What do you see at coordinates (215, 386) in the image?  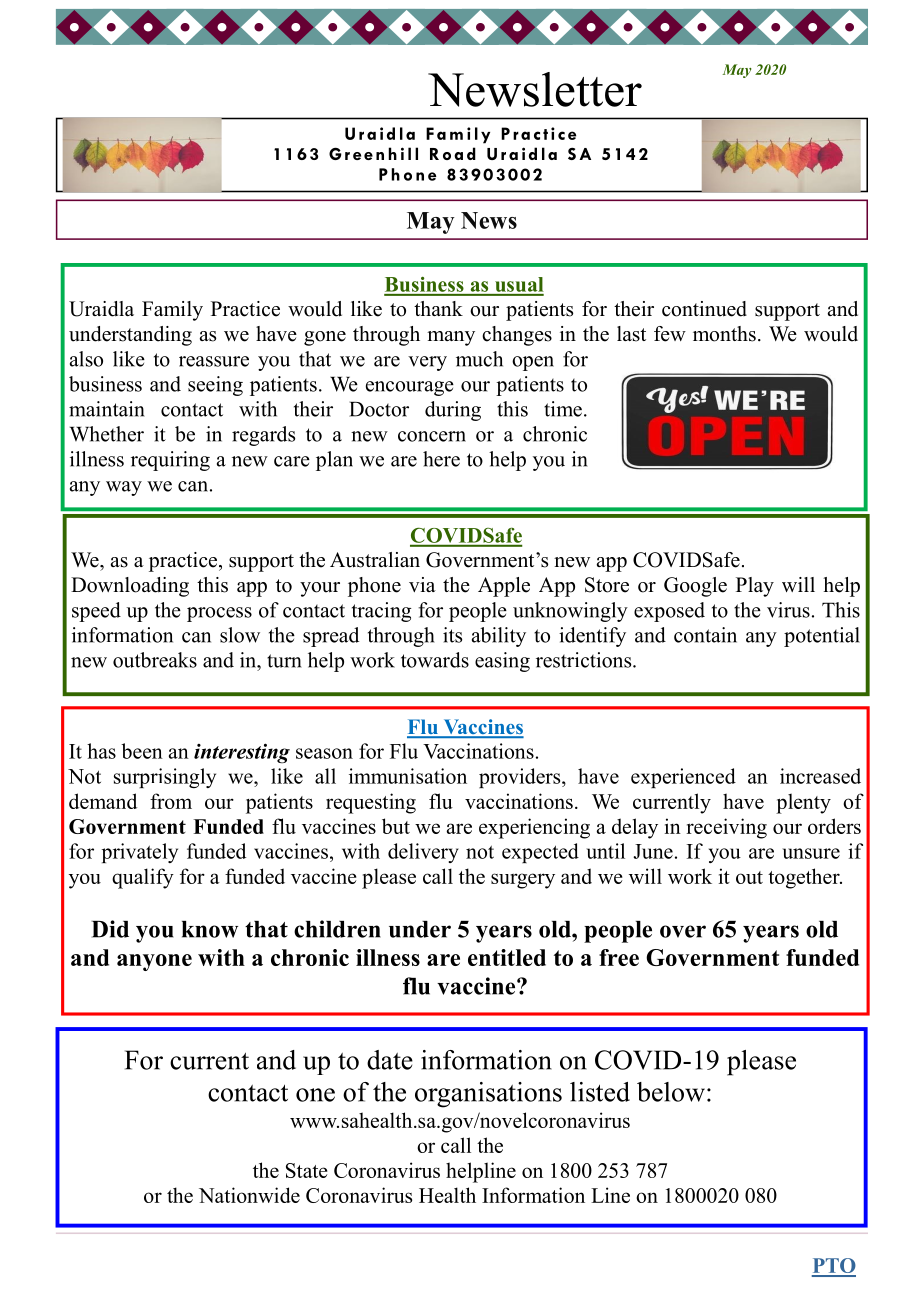 I see `seeing` at bounding box center [215, 386].
